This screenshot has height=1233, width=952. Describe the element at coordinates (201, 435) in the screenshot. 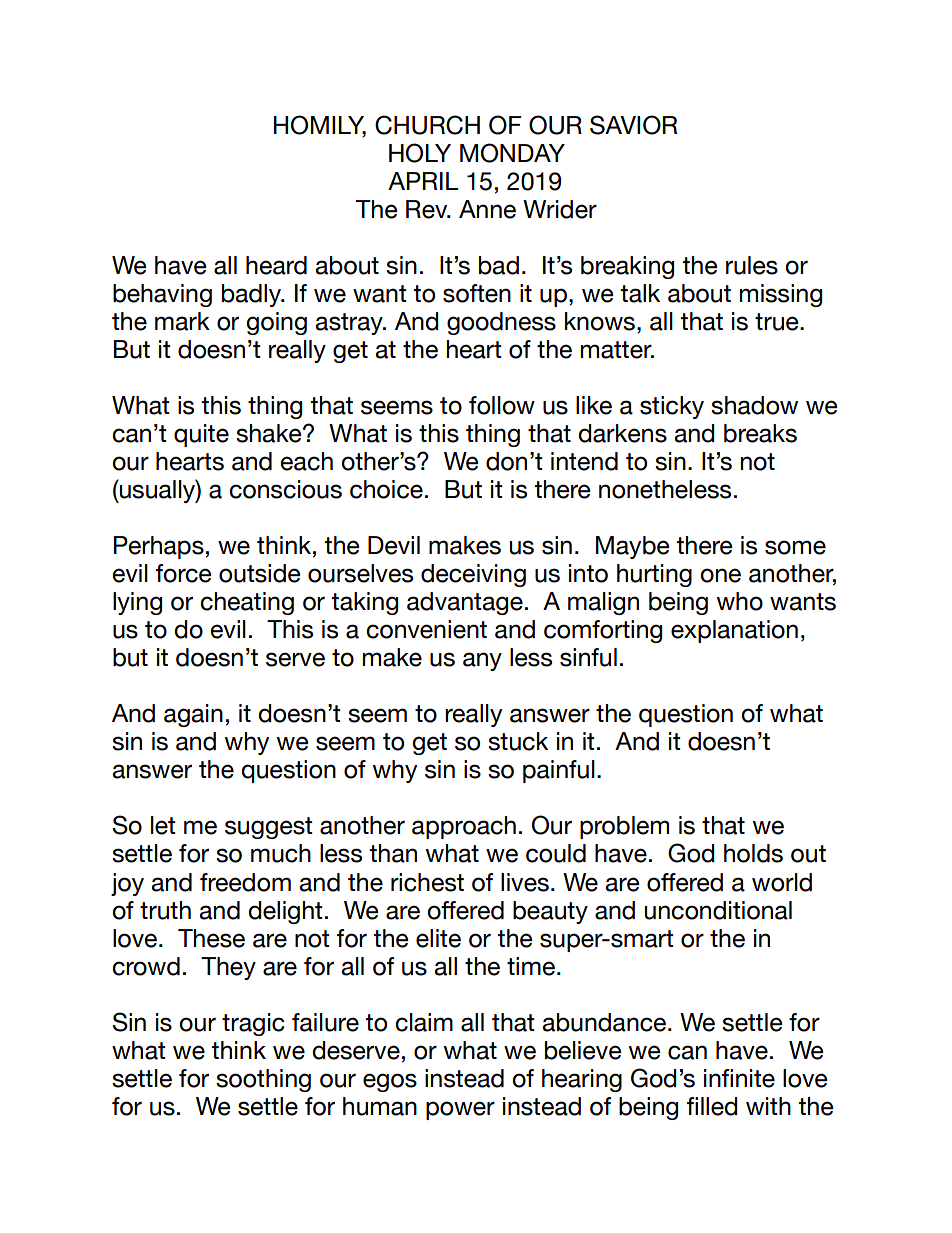

I see `quite` at that location.
